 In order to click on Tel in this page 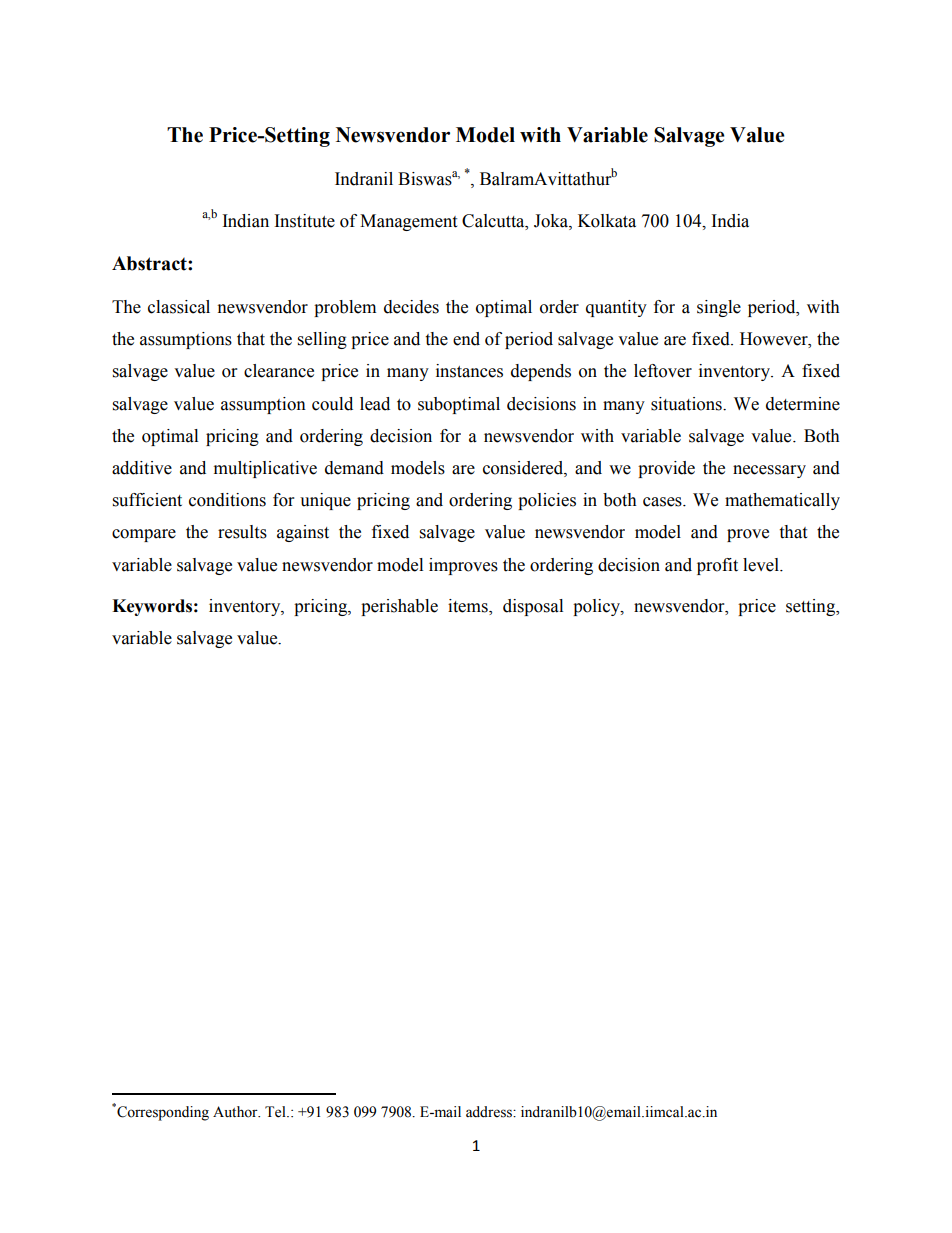, I will do `click(276, 1112)`.
